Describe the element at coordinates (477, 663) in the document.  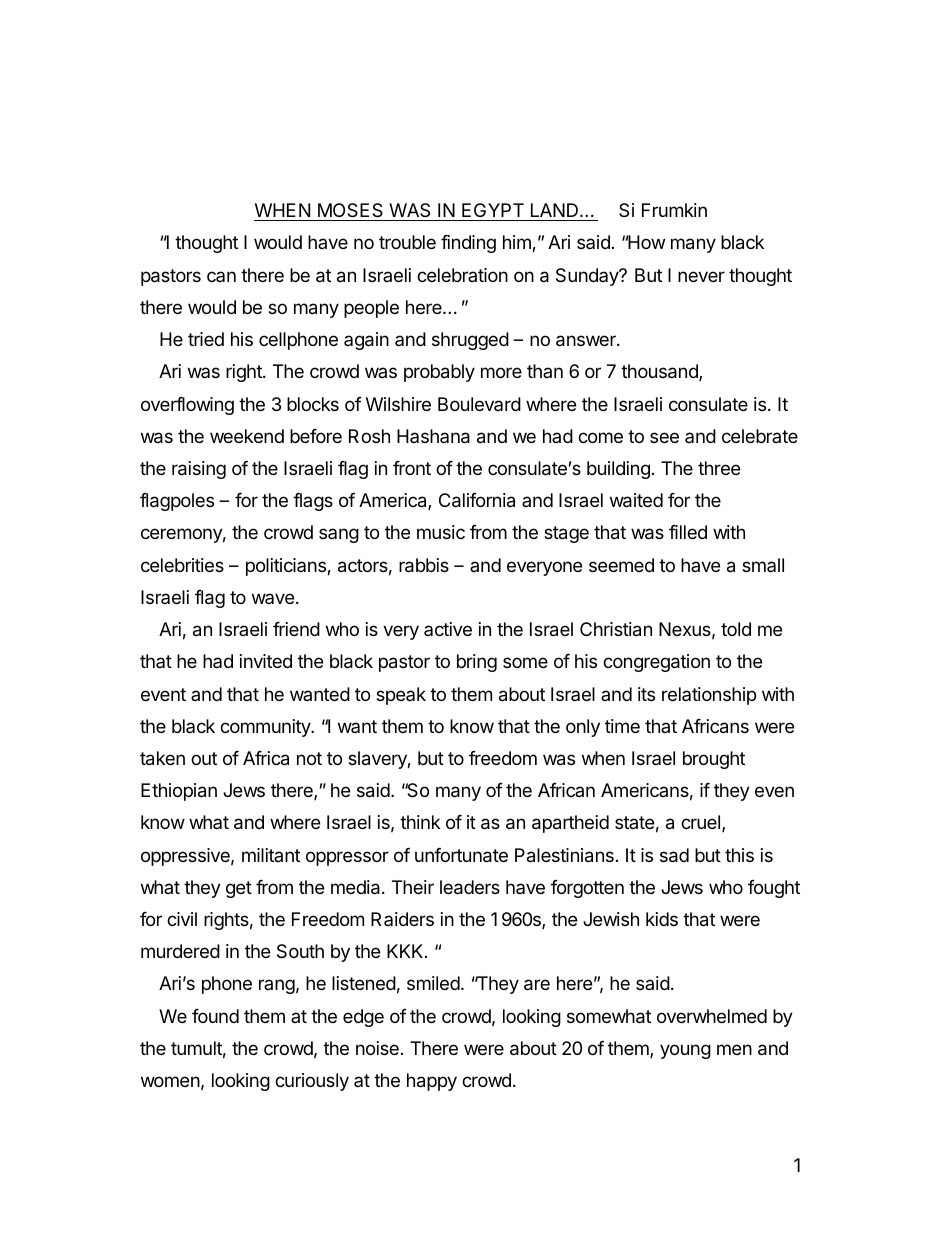
I see `bring` at that location.
